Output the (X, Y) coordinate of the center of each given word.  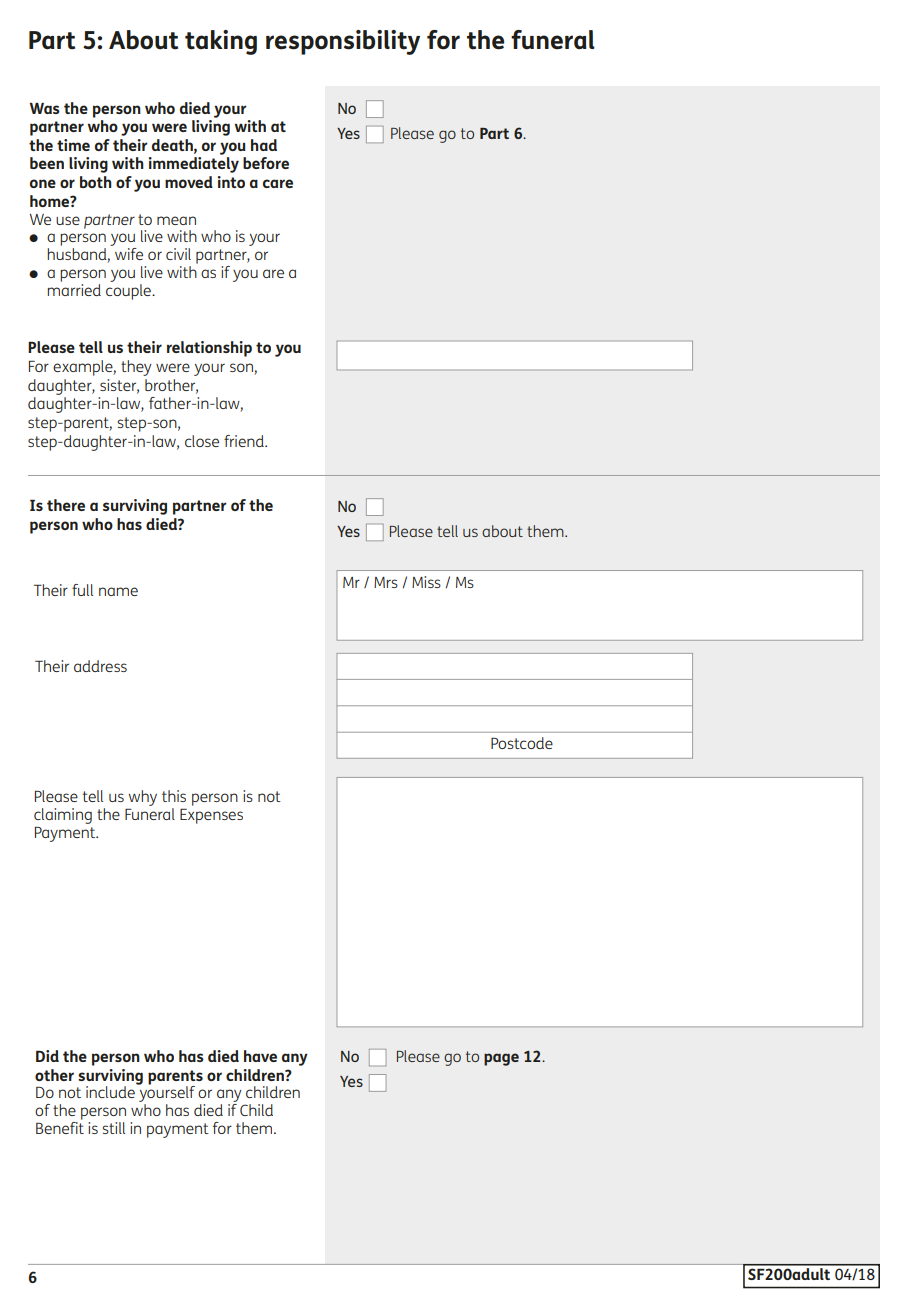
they (136, 368)
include (110, 1092)
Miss (426, 582)
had (264, 145)
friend (245, 441)
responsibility (343, 42)
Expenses (211, 816)
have (260, 1056)
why (141, 799)
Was (44, 108)
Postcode (522, 743)
